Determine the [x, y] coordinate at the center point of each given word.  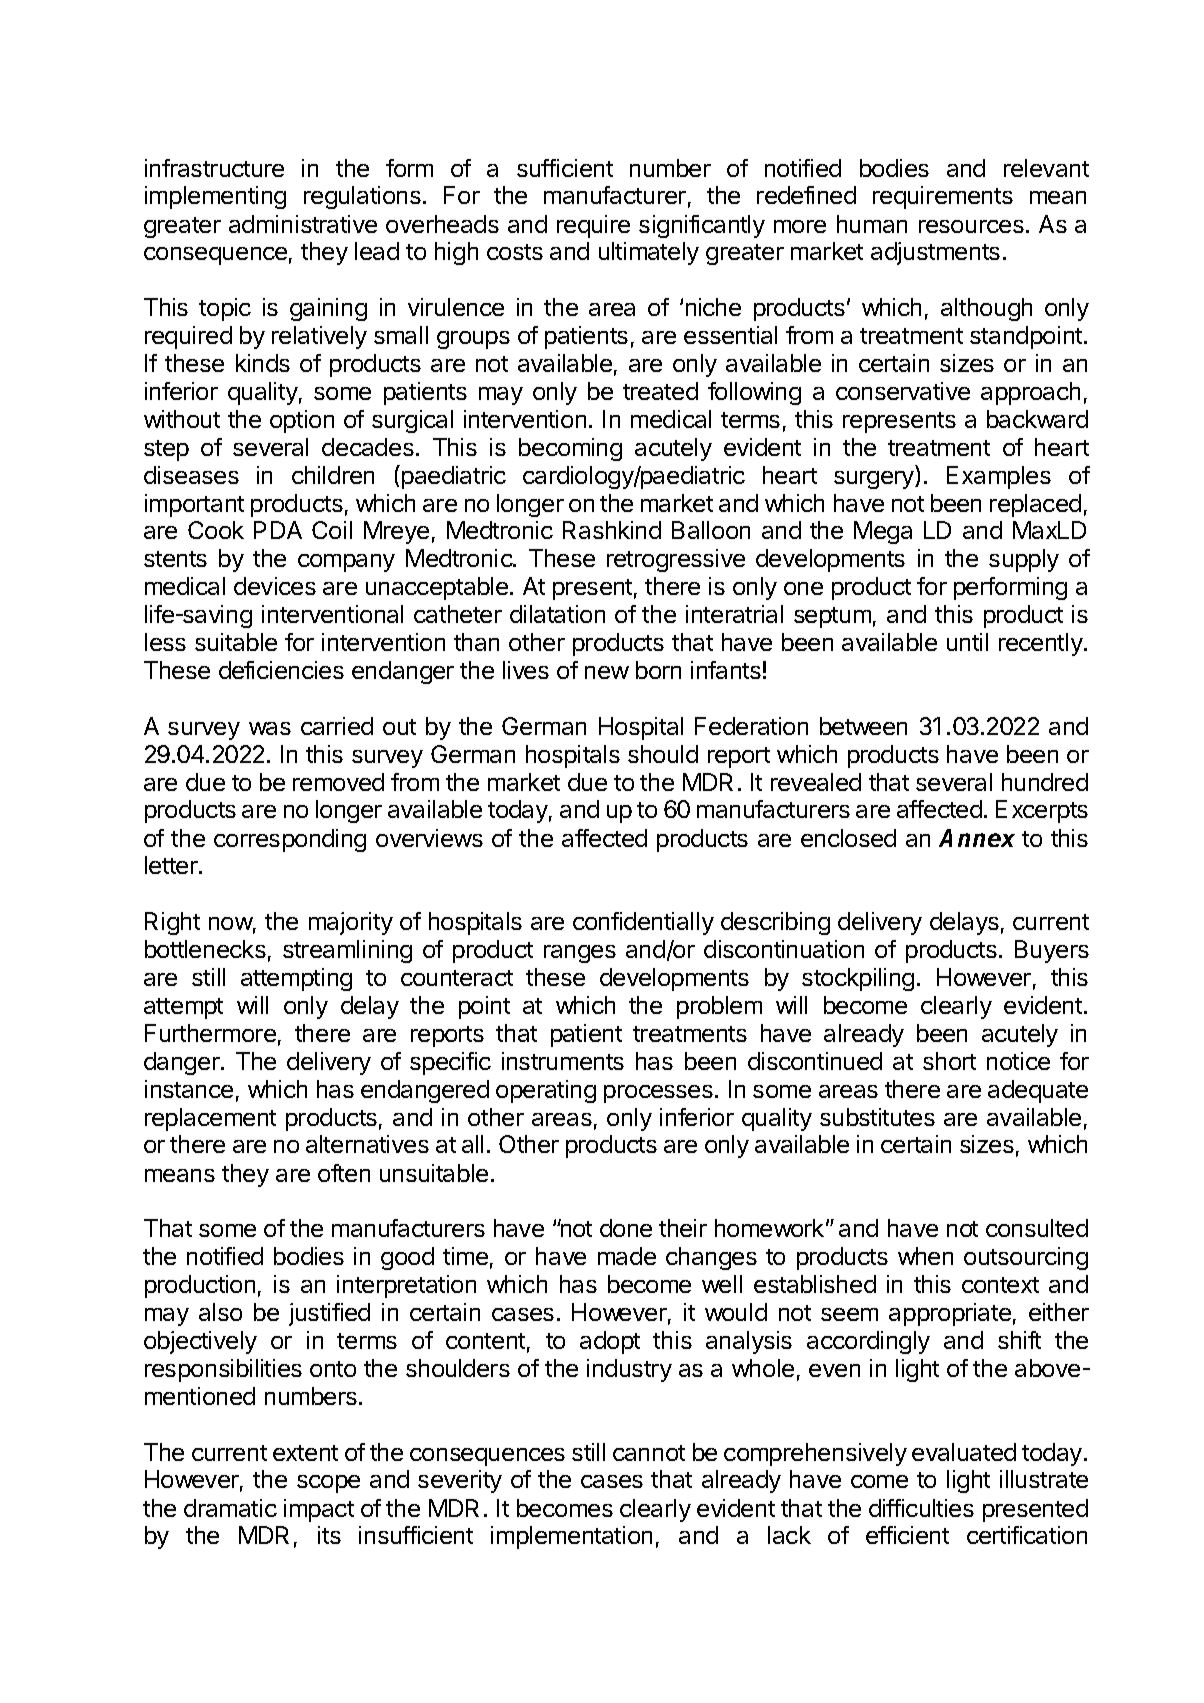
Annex [977, 838]
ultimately [649, 253]
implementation [571, 1537]
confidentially [643, 923]
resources [971, 226]
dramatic [230, 1508]
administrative [303, 224]
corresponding [290, 840]
